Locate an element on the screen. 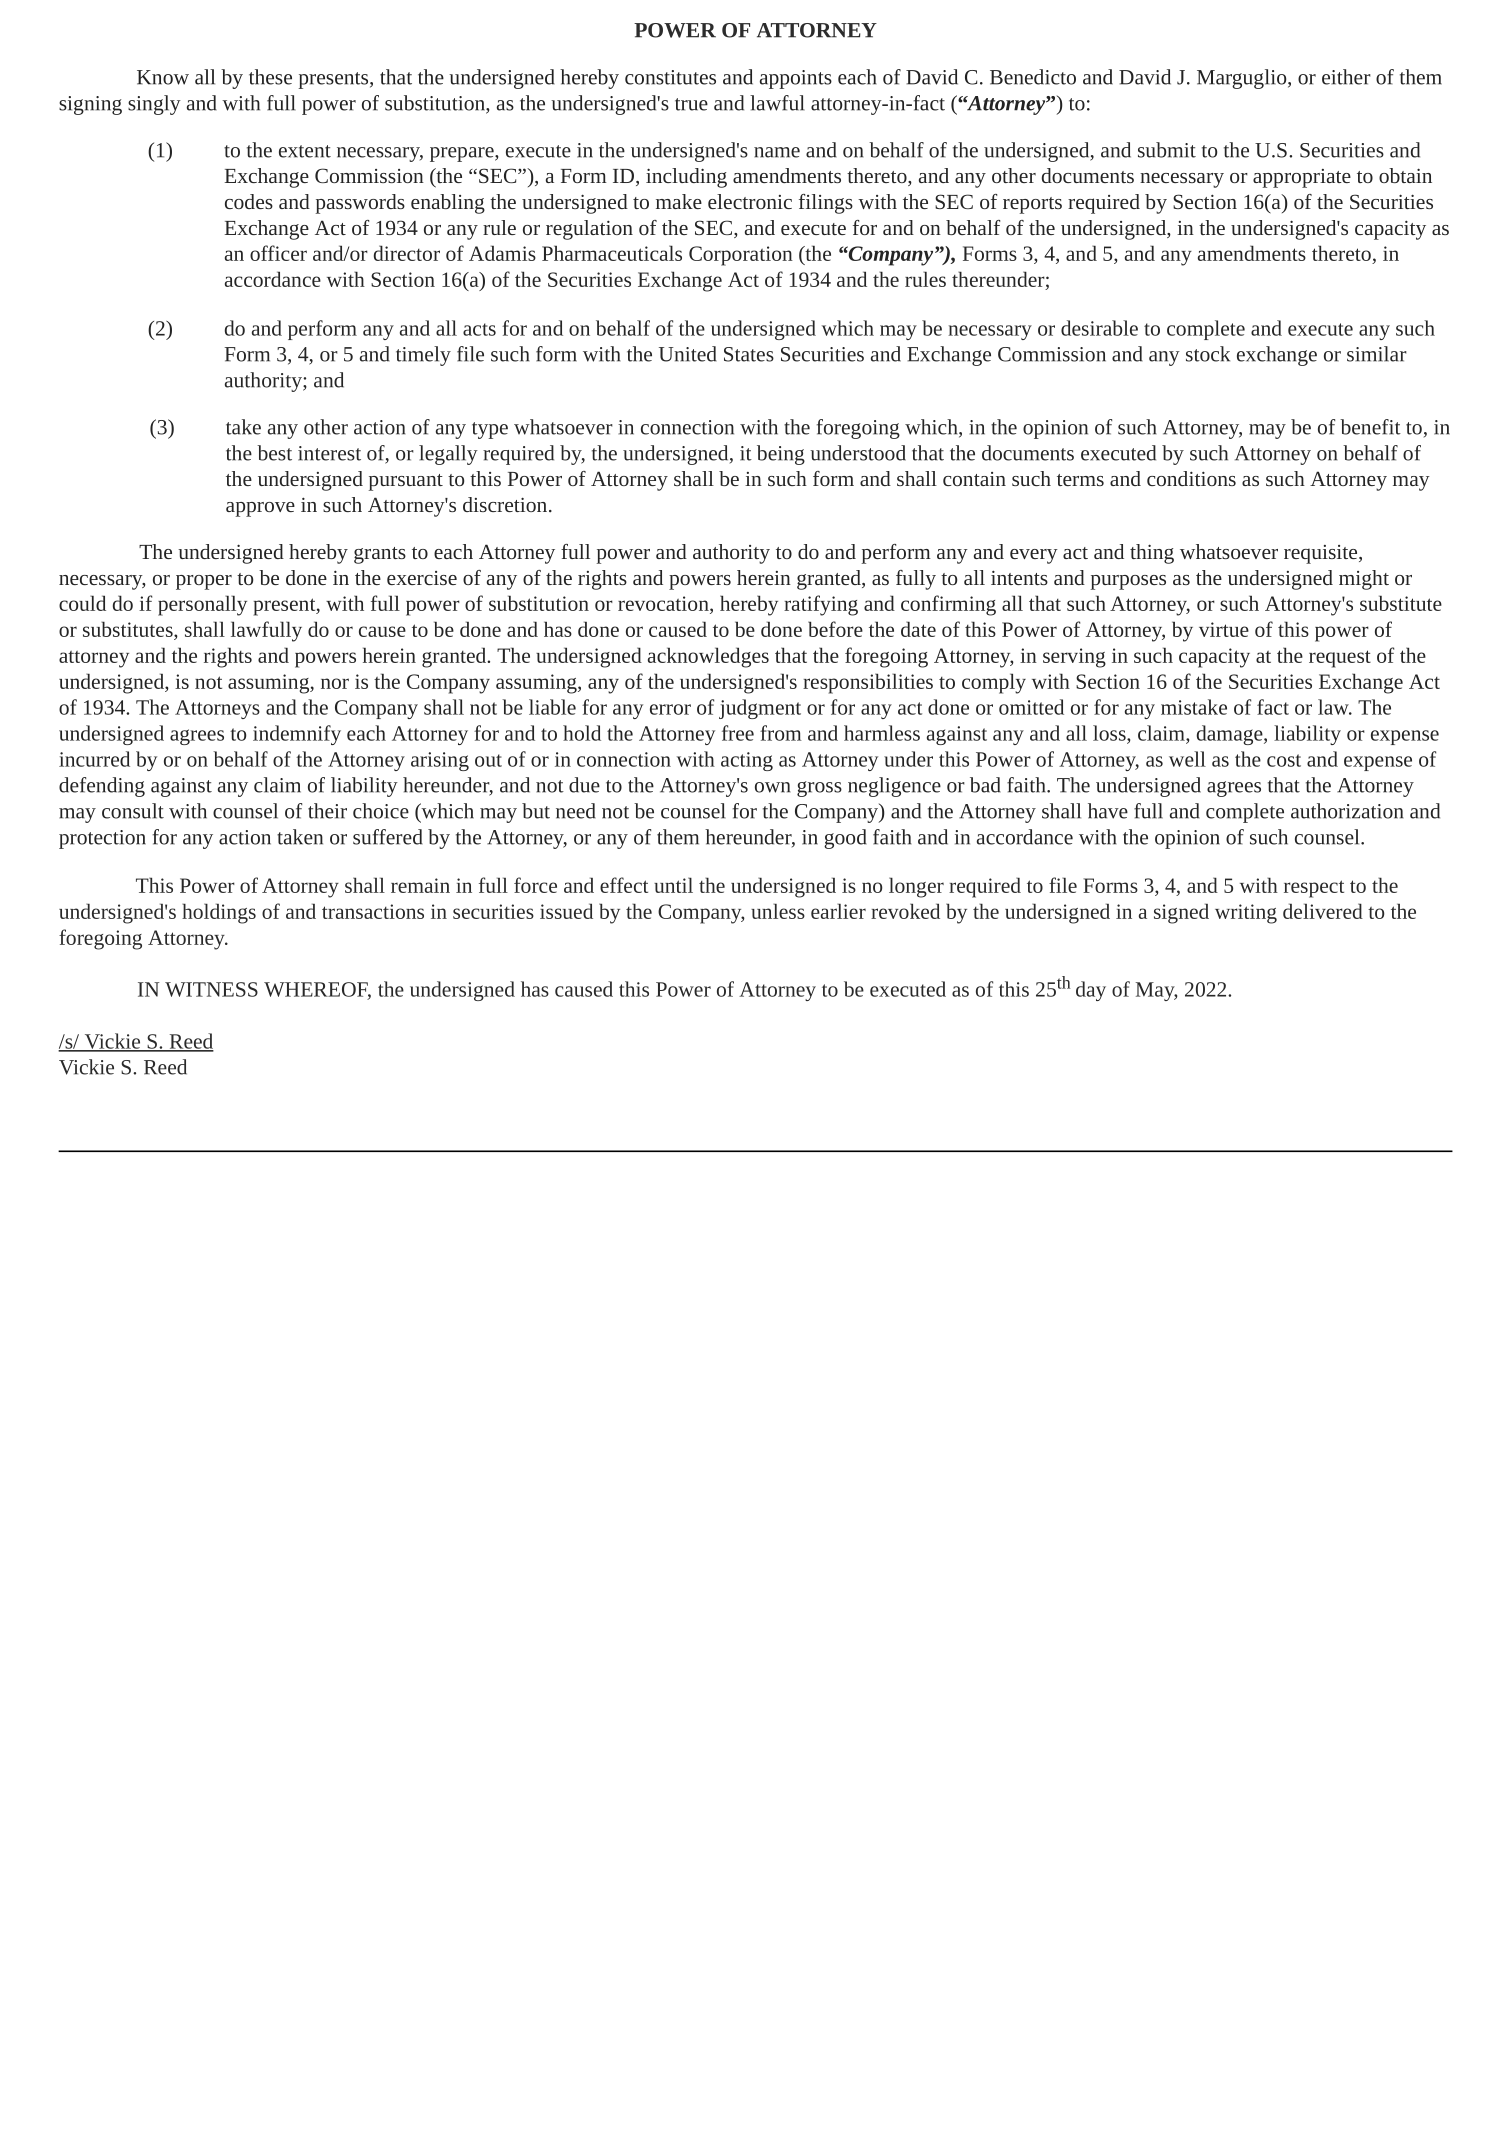 The height and width of the screenshot is (2138, 1511). true is located at coordinates (691, 104).
